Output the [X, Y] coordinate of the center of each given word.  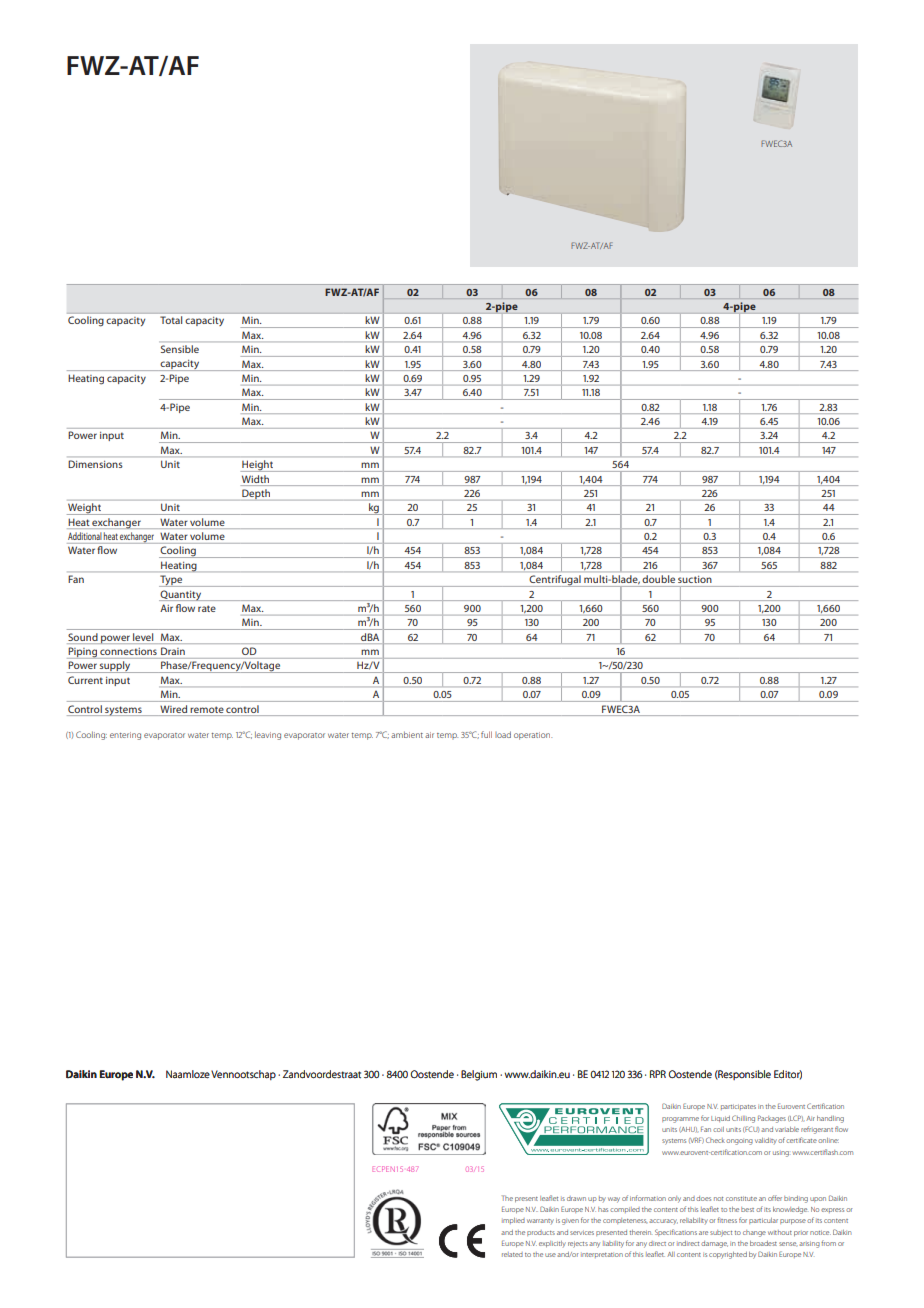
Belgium [479, 1075]
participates [738, 1107]
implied [513, 1221]
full [486, 734]
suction [694, 579]
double [659, 579]
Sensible [180, 349]
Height [258, 466]
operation [533, 736]
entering [125, 736]
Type [172, 581]
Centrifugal [555, 581]
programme [680, 1120]
